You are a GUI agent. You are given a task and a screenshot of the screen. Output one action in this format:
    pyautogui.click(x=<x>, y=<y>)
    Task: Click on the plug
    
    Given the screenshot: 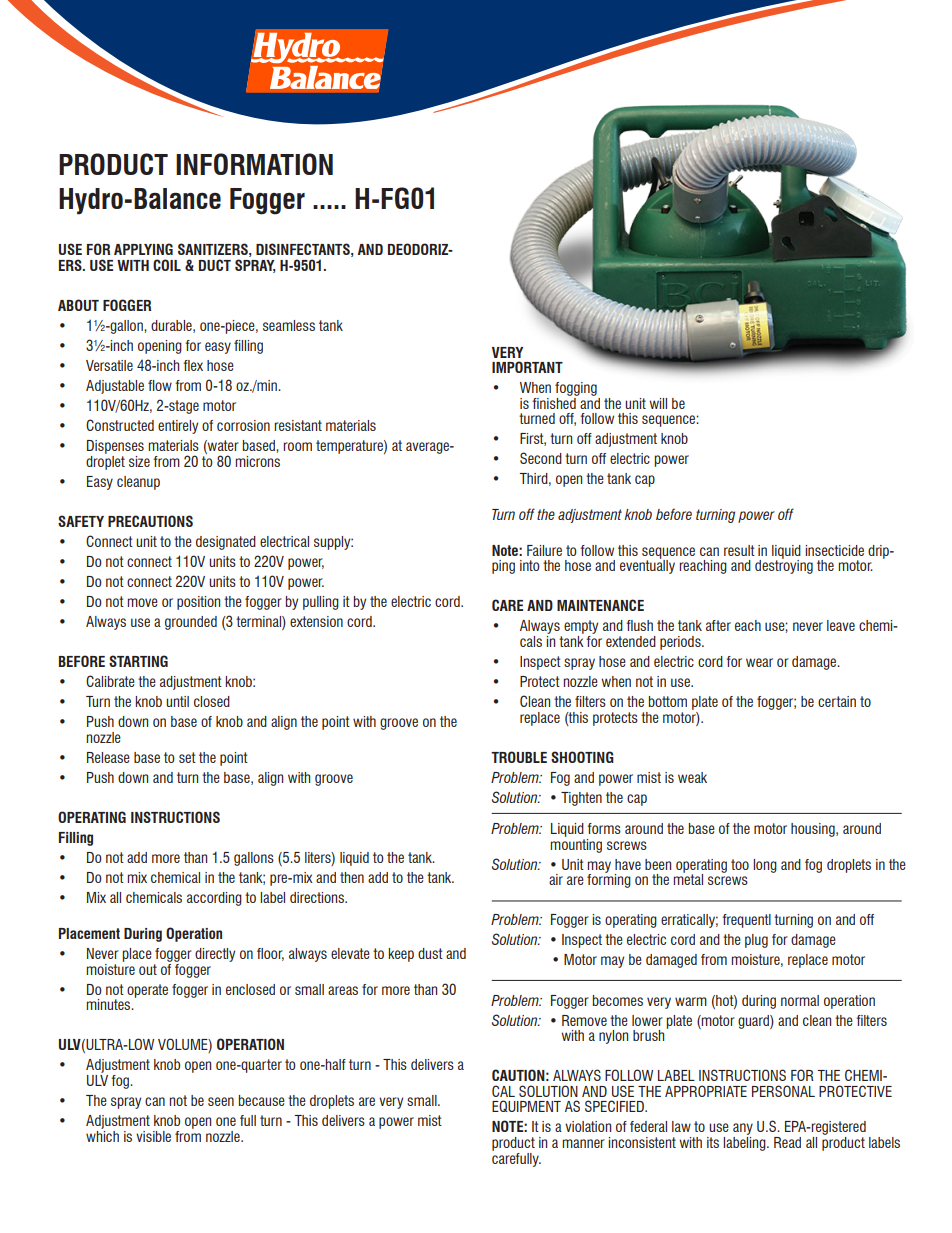 What is the action you would take?
    pyautogui.click(x=756, y=941)
